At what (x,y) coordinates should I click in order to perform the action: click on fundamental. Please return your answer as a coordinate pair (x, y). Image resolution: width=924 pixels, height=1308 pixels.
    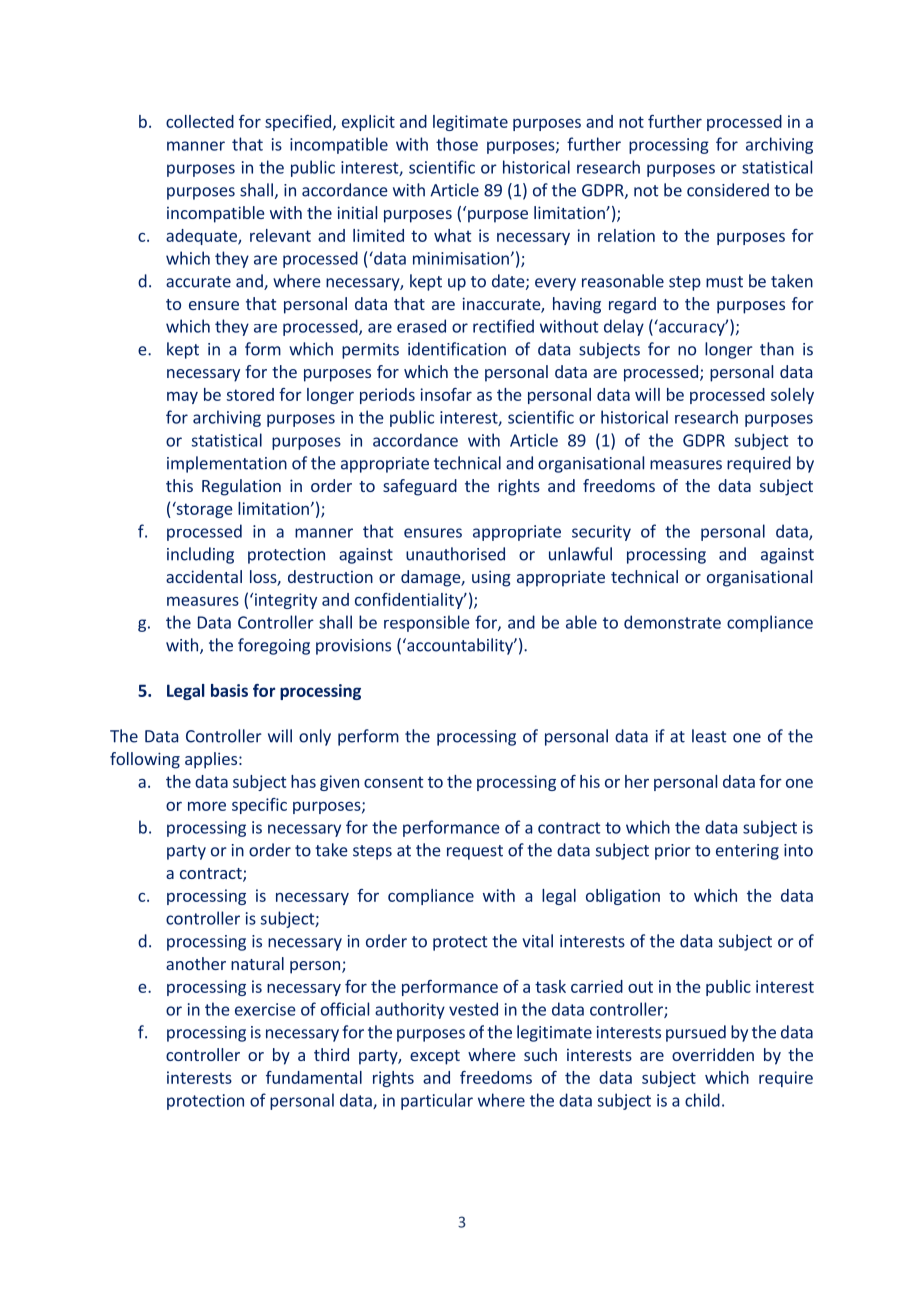
    Looking at the image, I should click on (314, 1077).
